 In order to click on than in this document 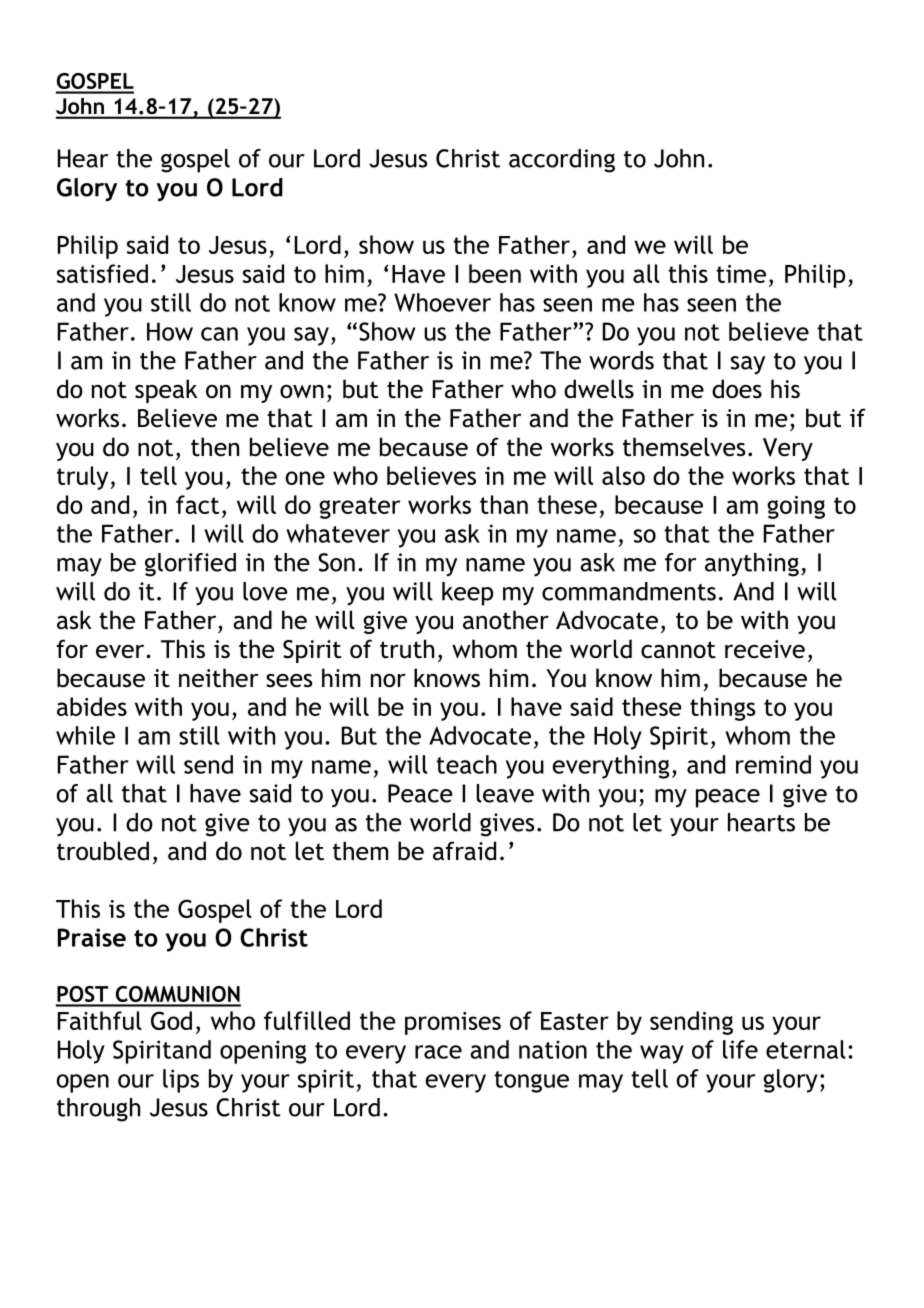, I will do `click(504, 504)`.
